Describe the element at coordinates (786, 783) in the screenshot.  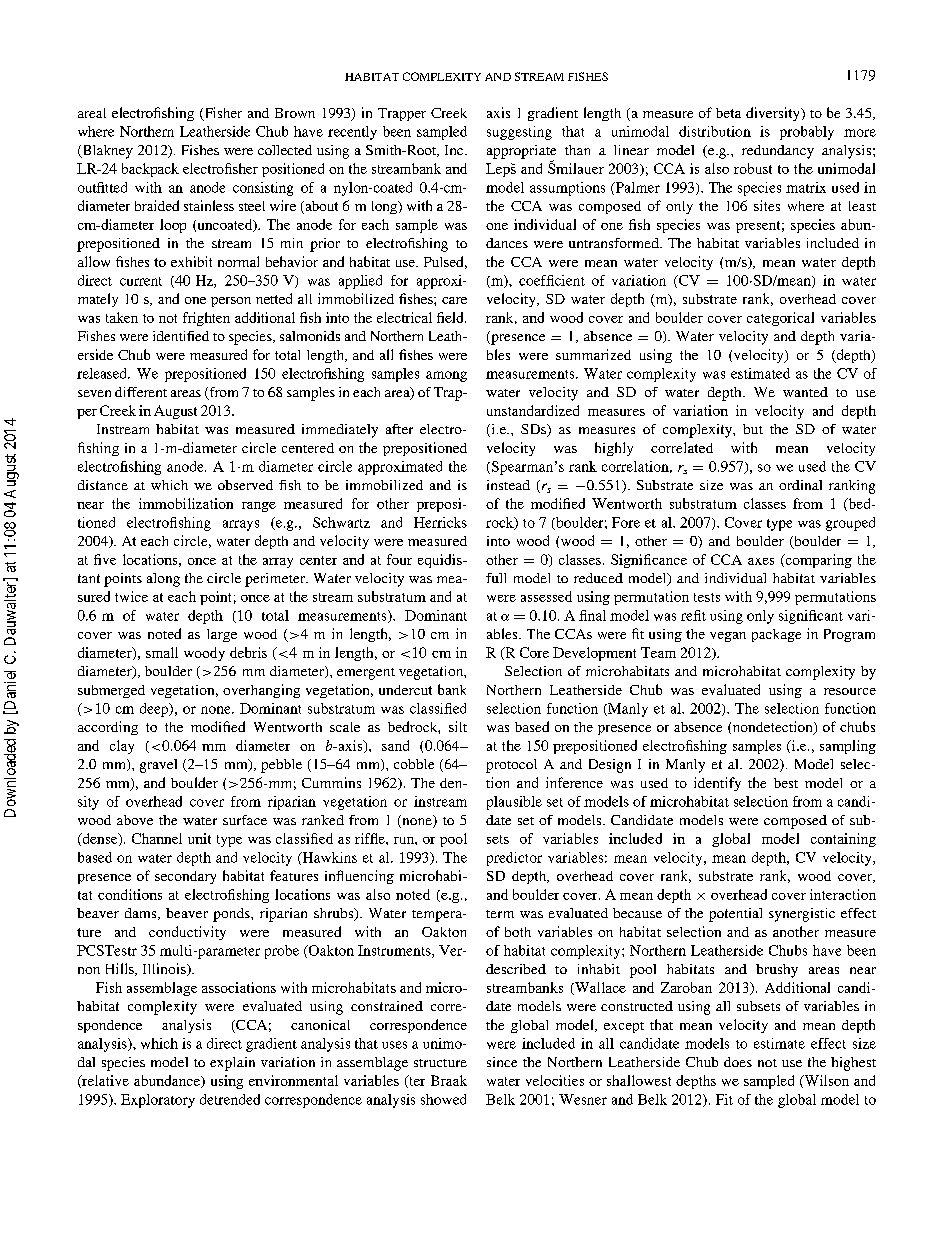
I see `best` at that location.
